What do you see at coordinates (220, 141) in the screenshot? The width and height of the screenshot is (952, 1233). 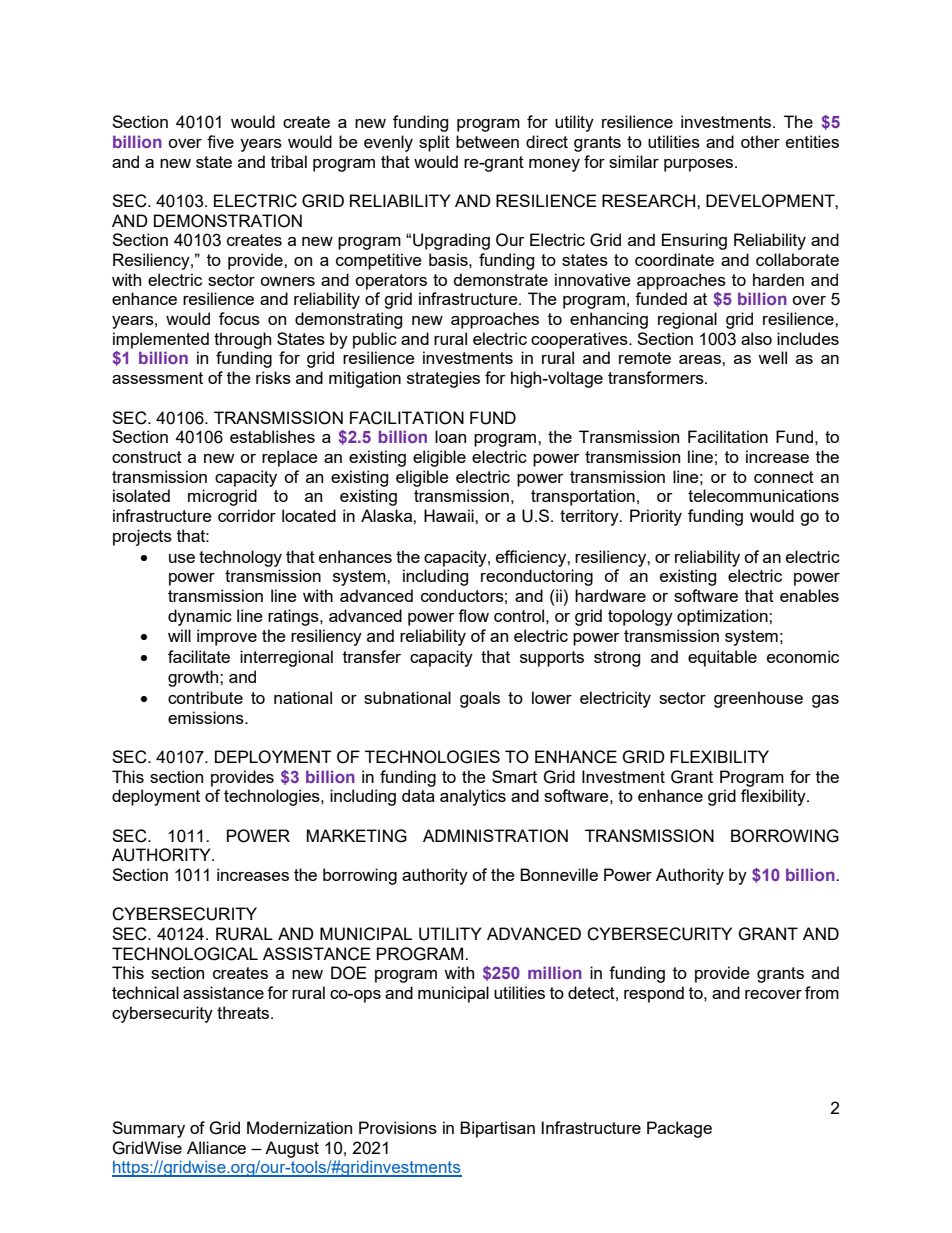 I see `five` at bounding box center [220, 141].
